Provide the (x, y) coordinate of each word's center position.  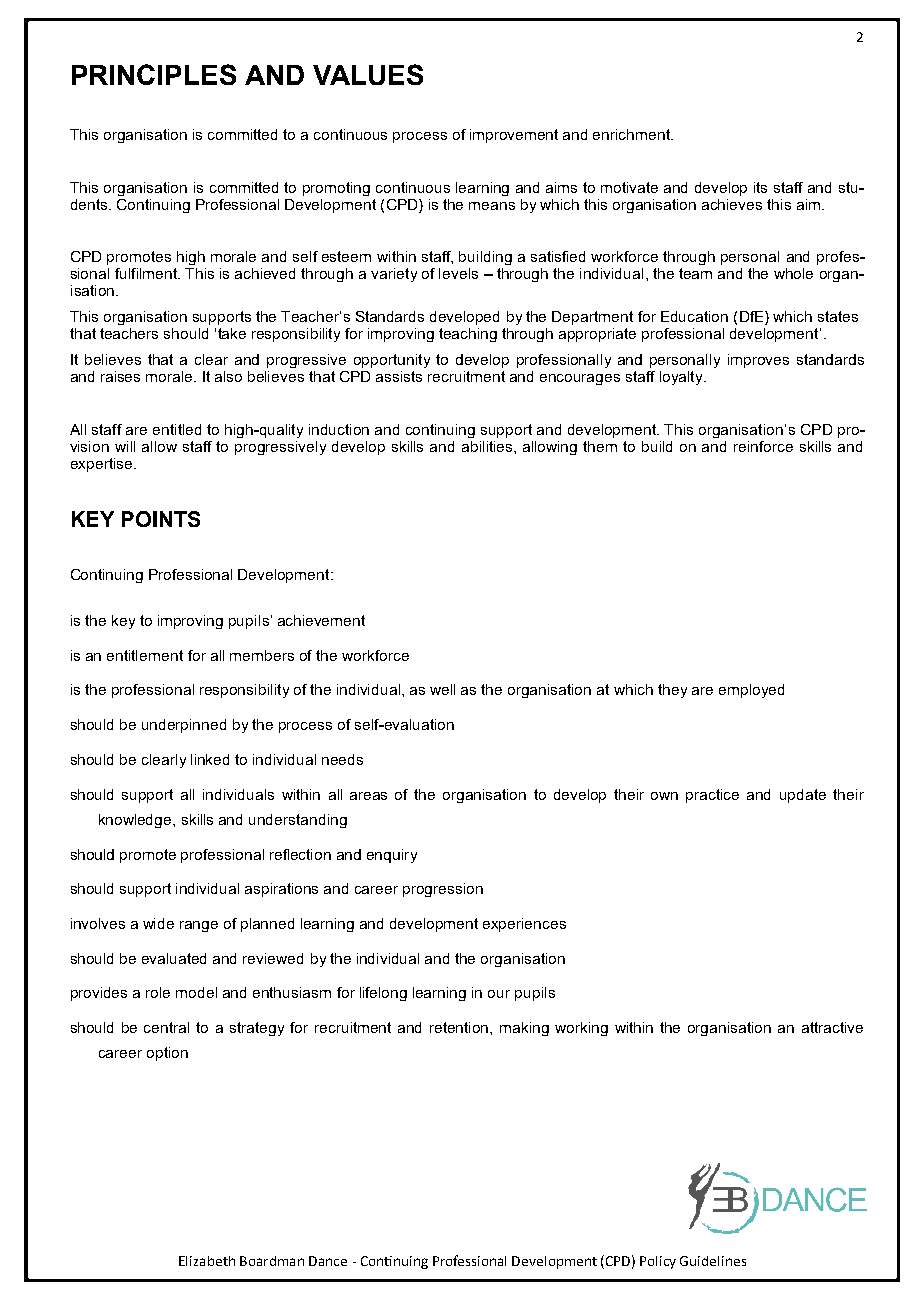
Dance (328, 1261)
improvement (514, 136)
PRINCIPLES (154, 74)
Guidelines (713, 1261)
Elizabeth (207, 1261)
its (760, 187)
